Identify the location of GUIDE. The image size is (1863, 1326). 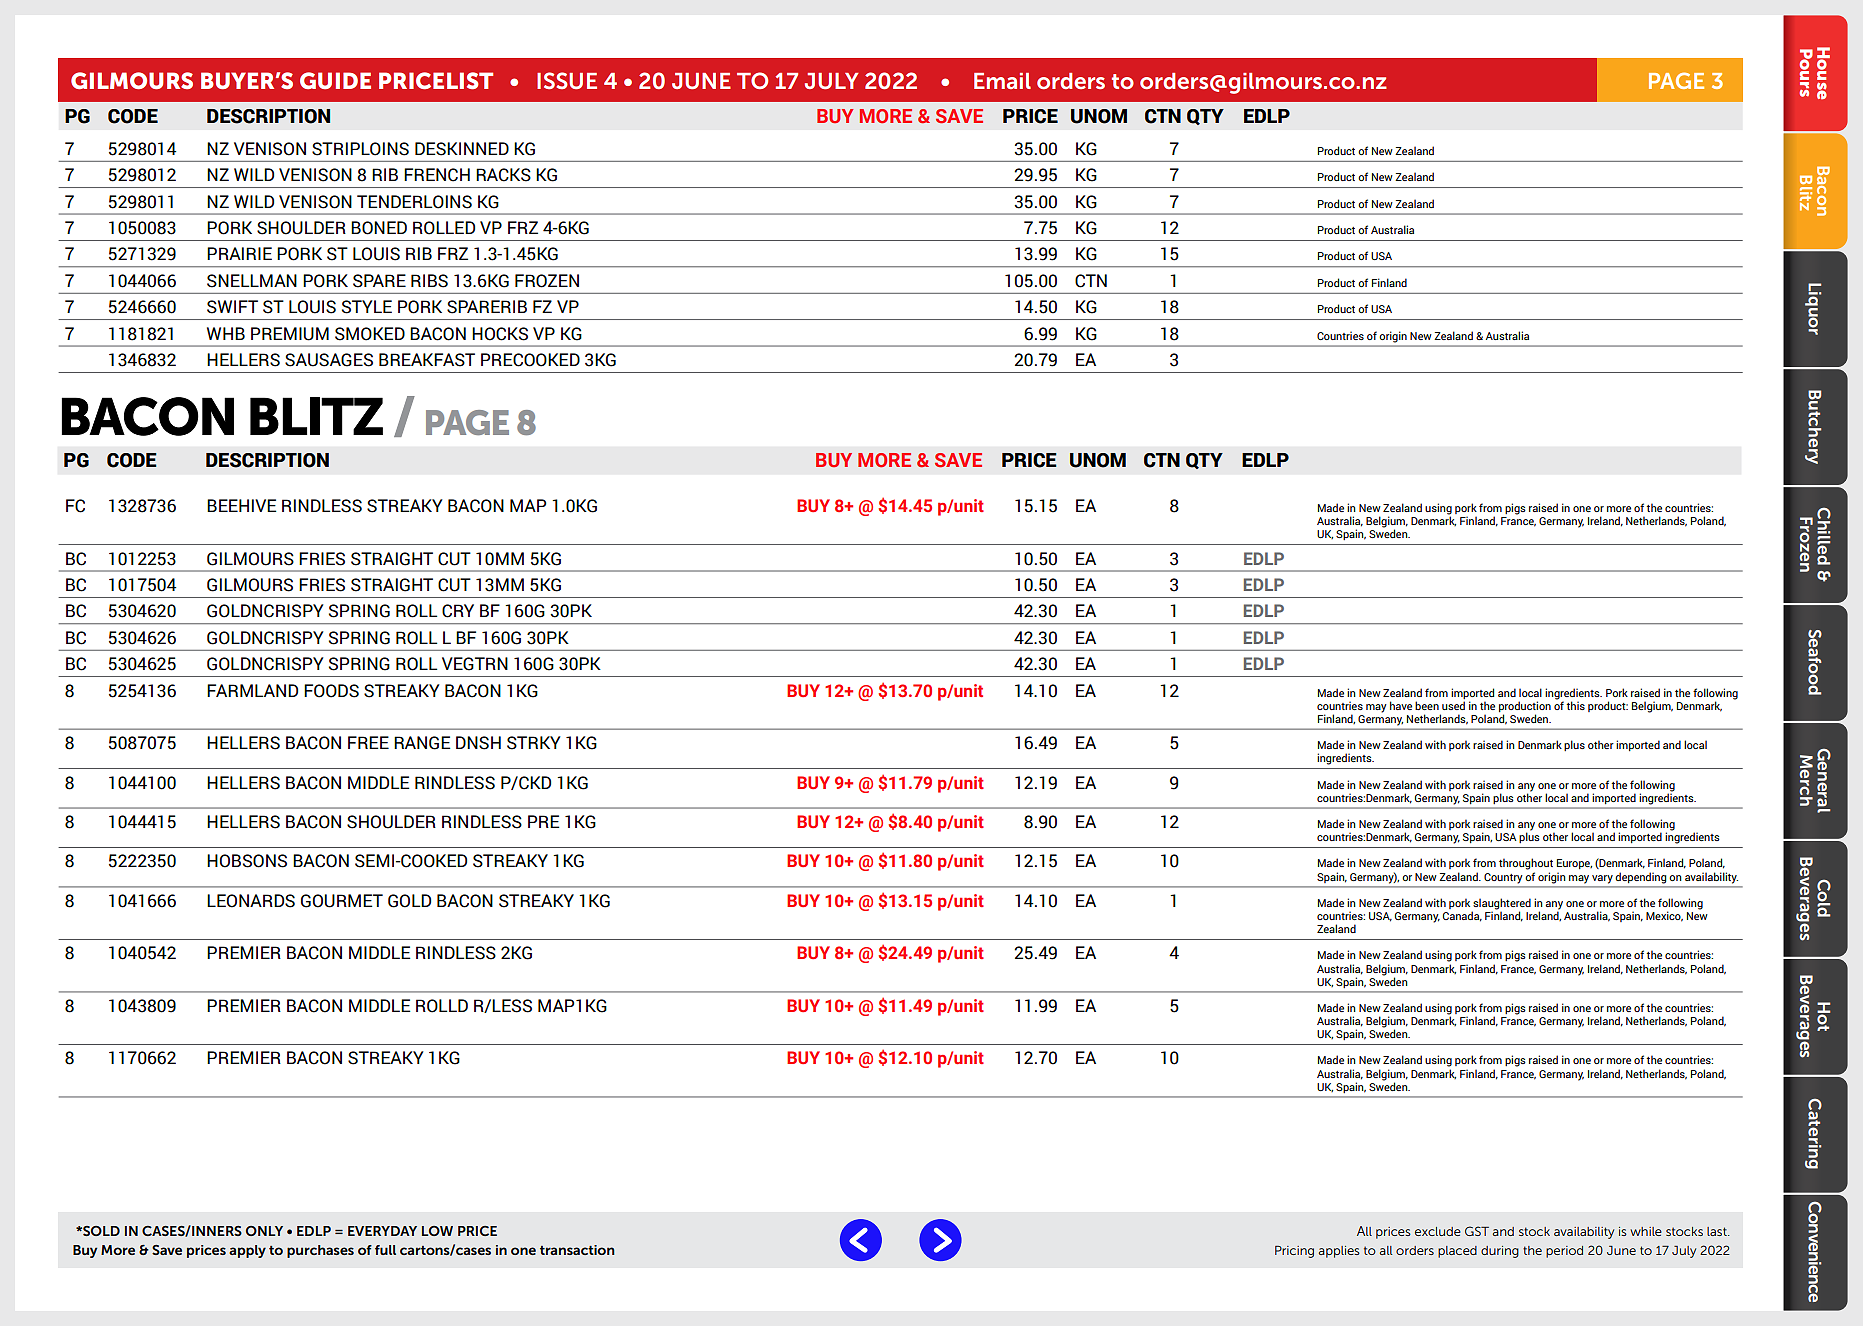
(335, 80).
